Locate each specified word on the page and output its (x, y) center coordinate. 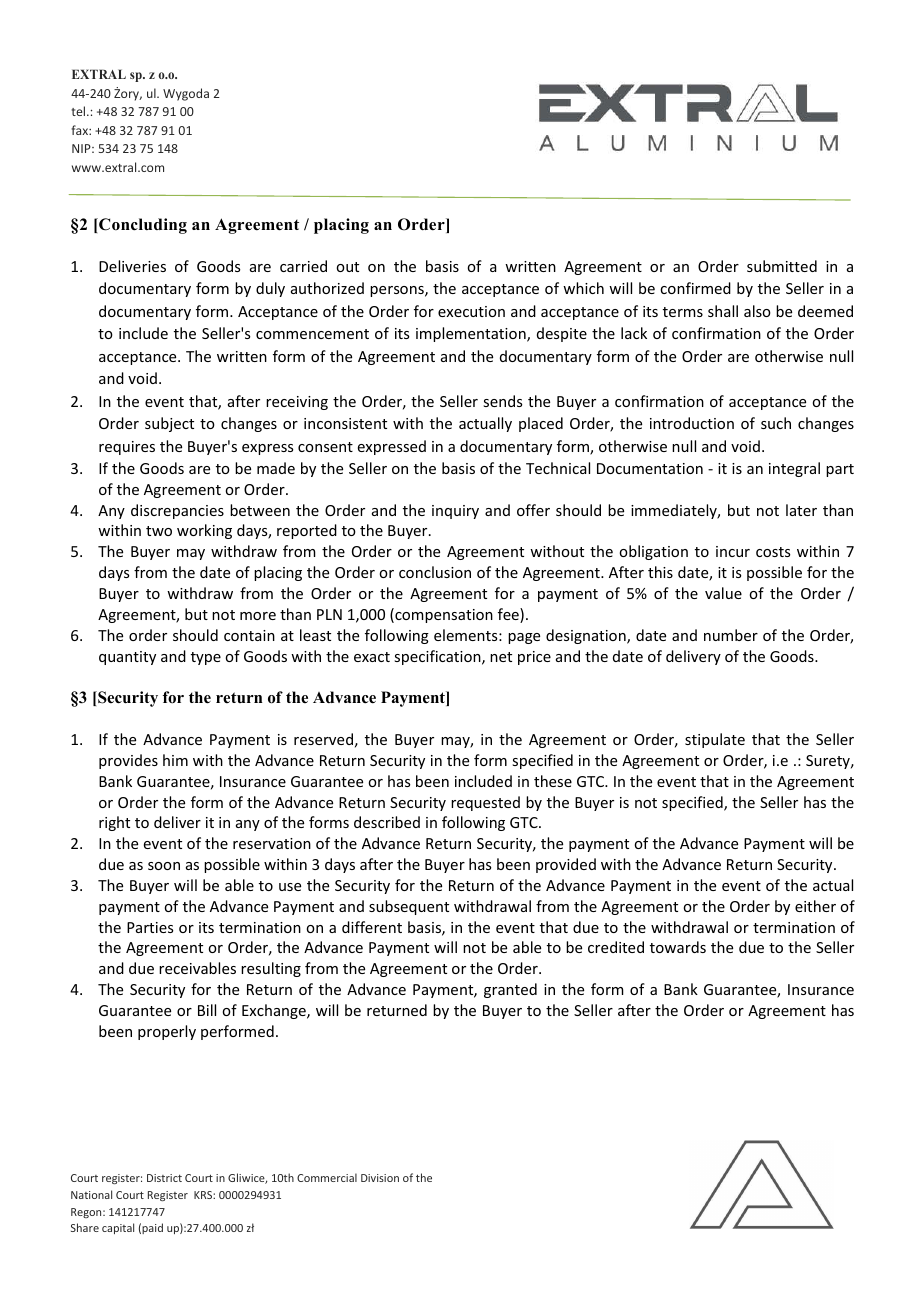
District (164, 1178)
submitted (782, 266)
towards (678, 947)
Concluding (142, 226)
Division (380, 1178)
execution (471, 311)
